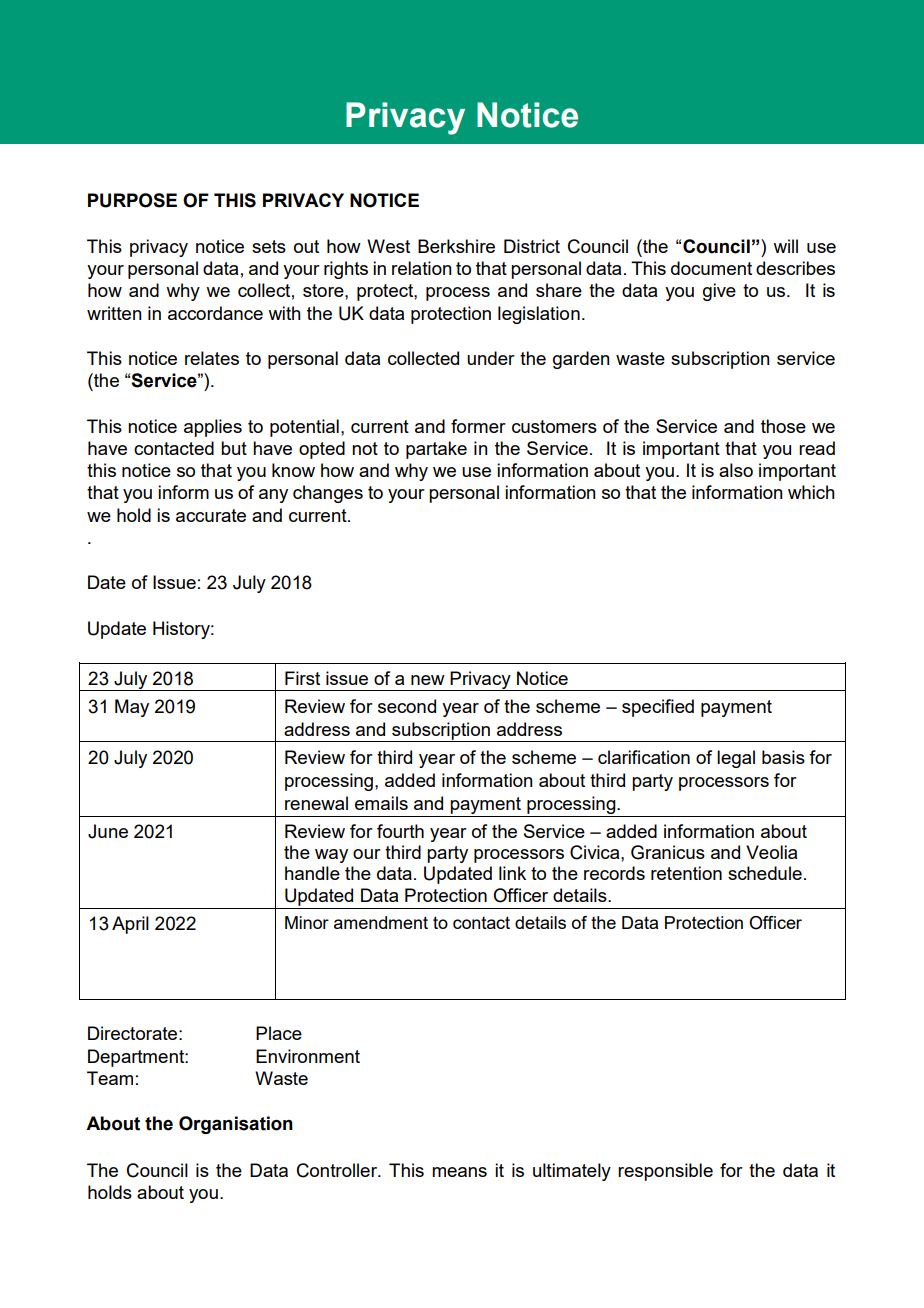  I want to click on means, so click(459, 1172).
